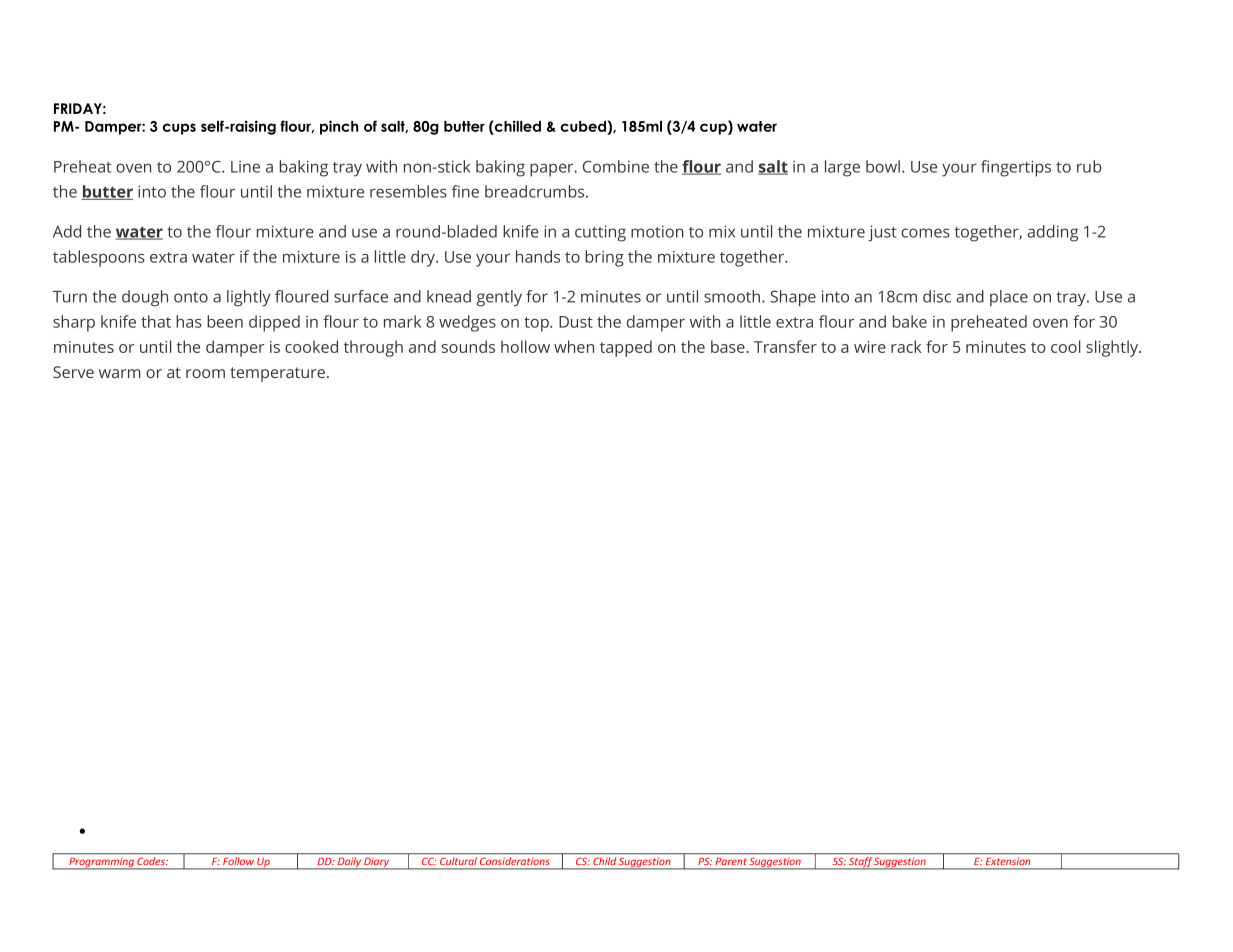 The image size is (1233, 952). What do you see at coordinates (101, 864) in the screenshot?
I see `Programming` at bounding box center [101, 864].
